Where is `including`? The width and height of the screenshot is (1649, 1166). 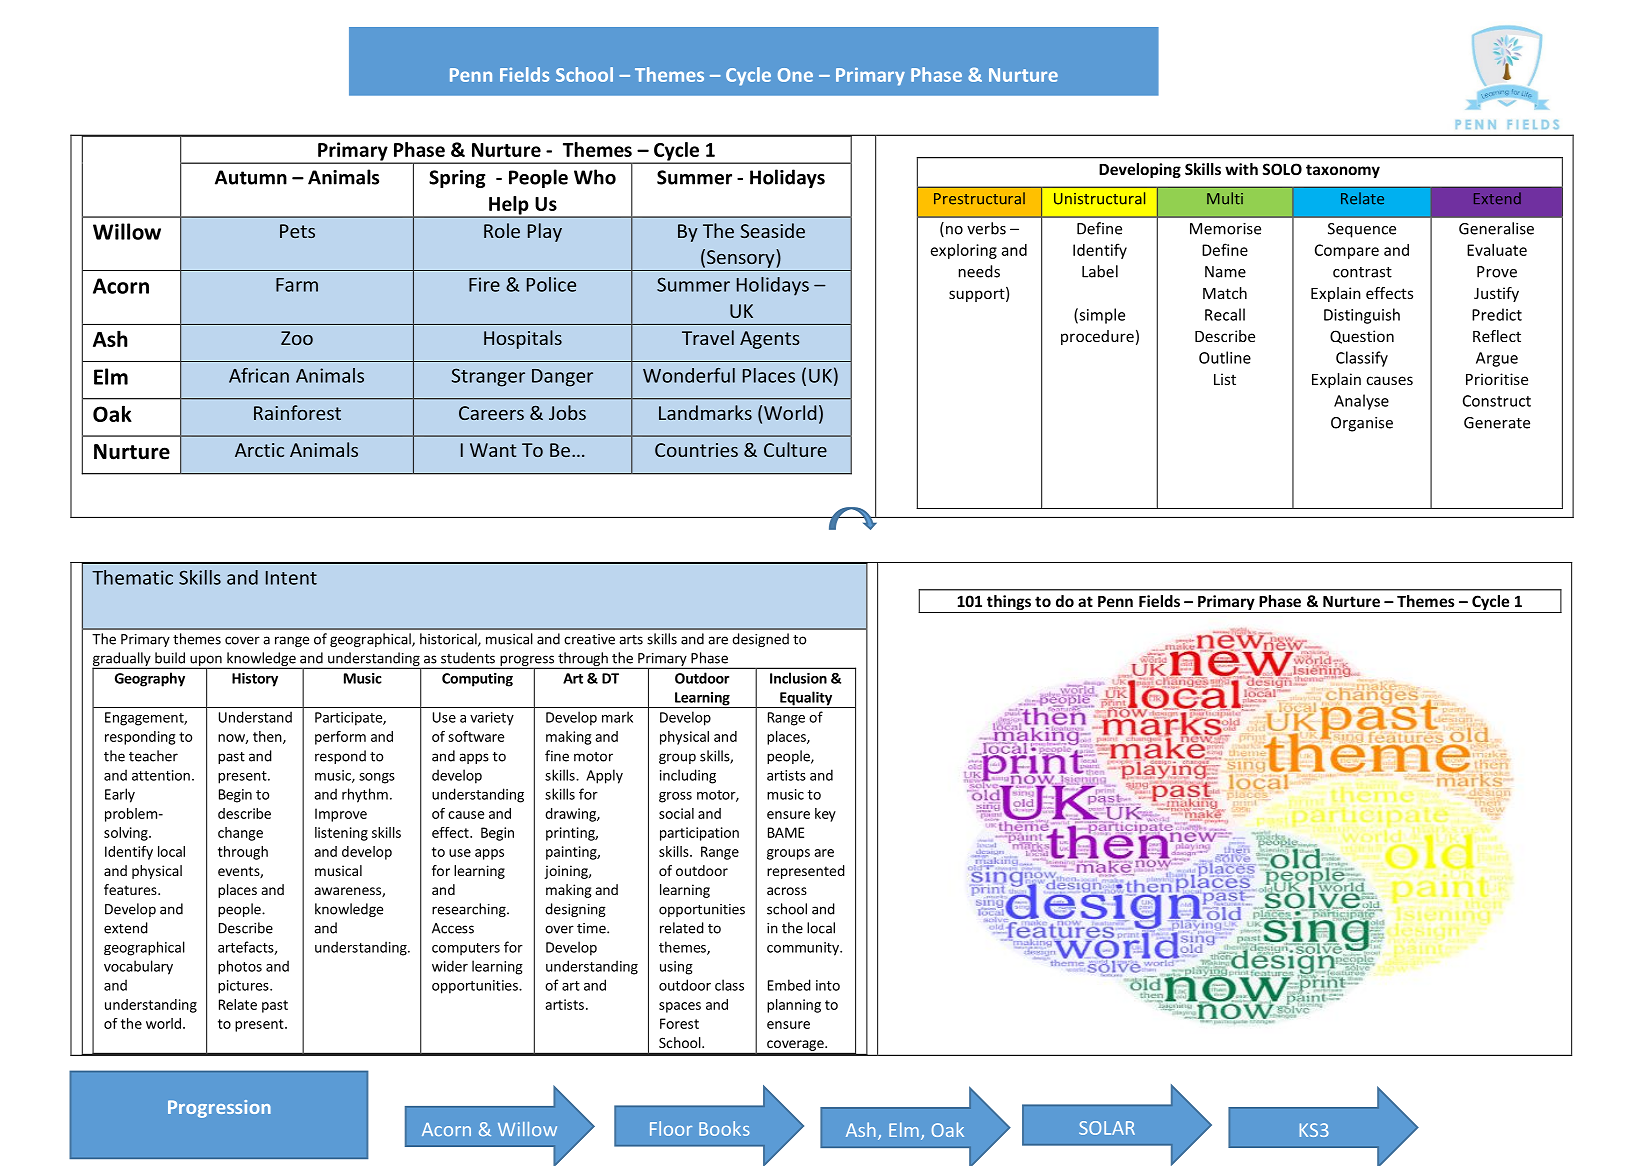 including is located at coordinates (688, 776).
